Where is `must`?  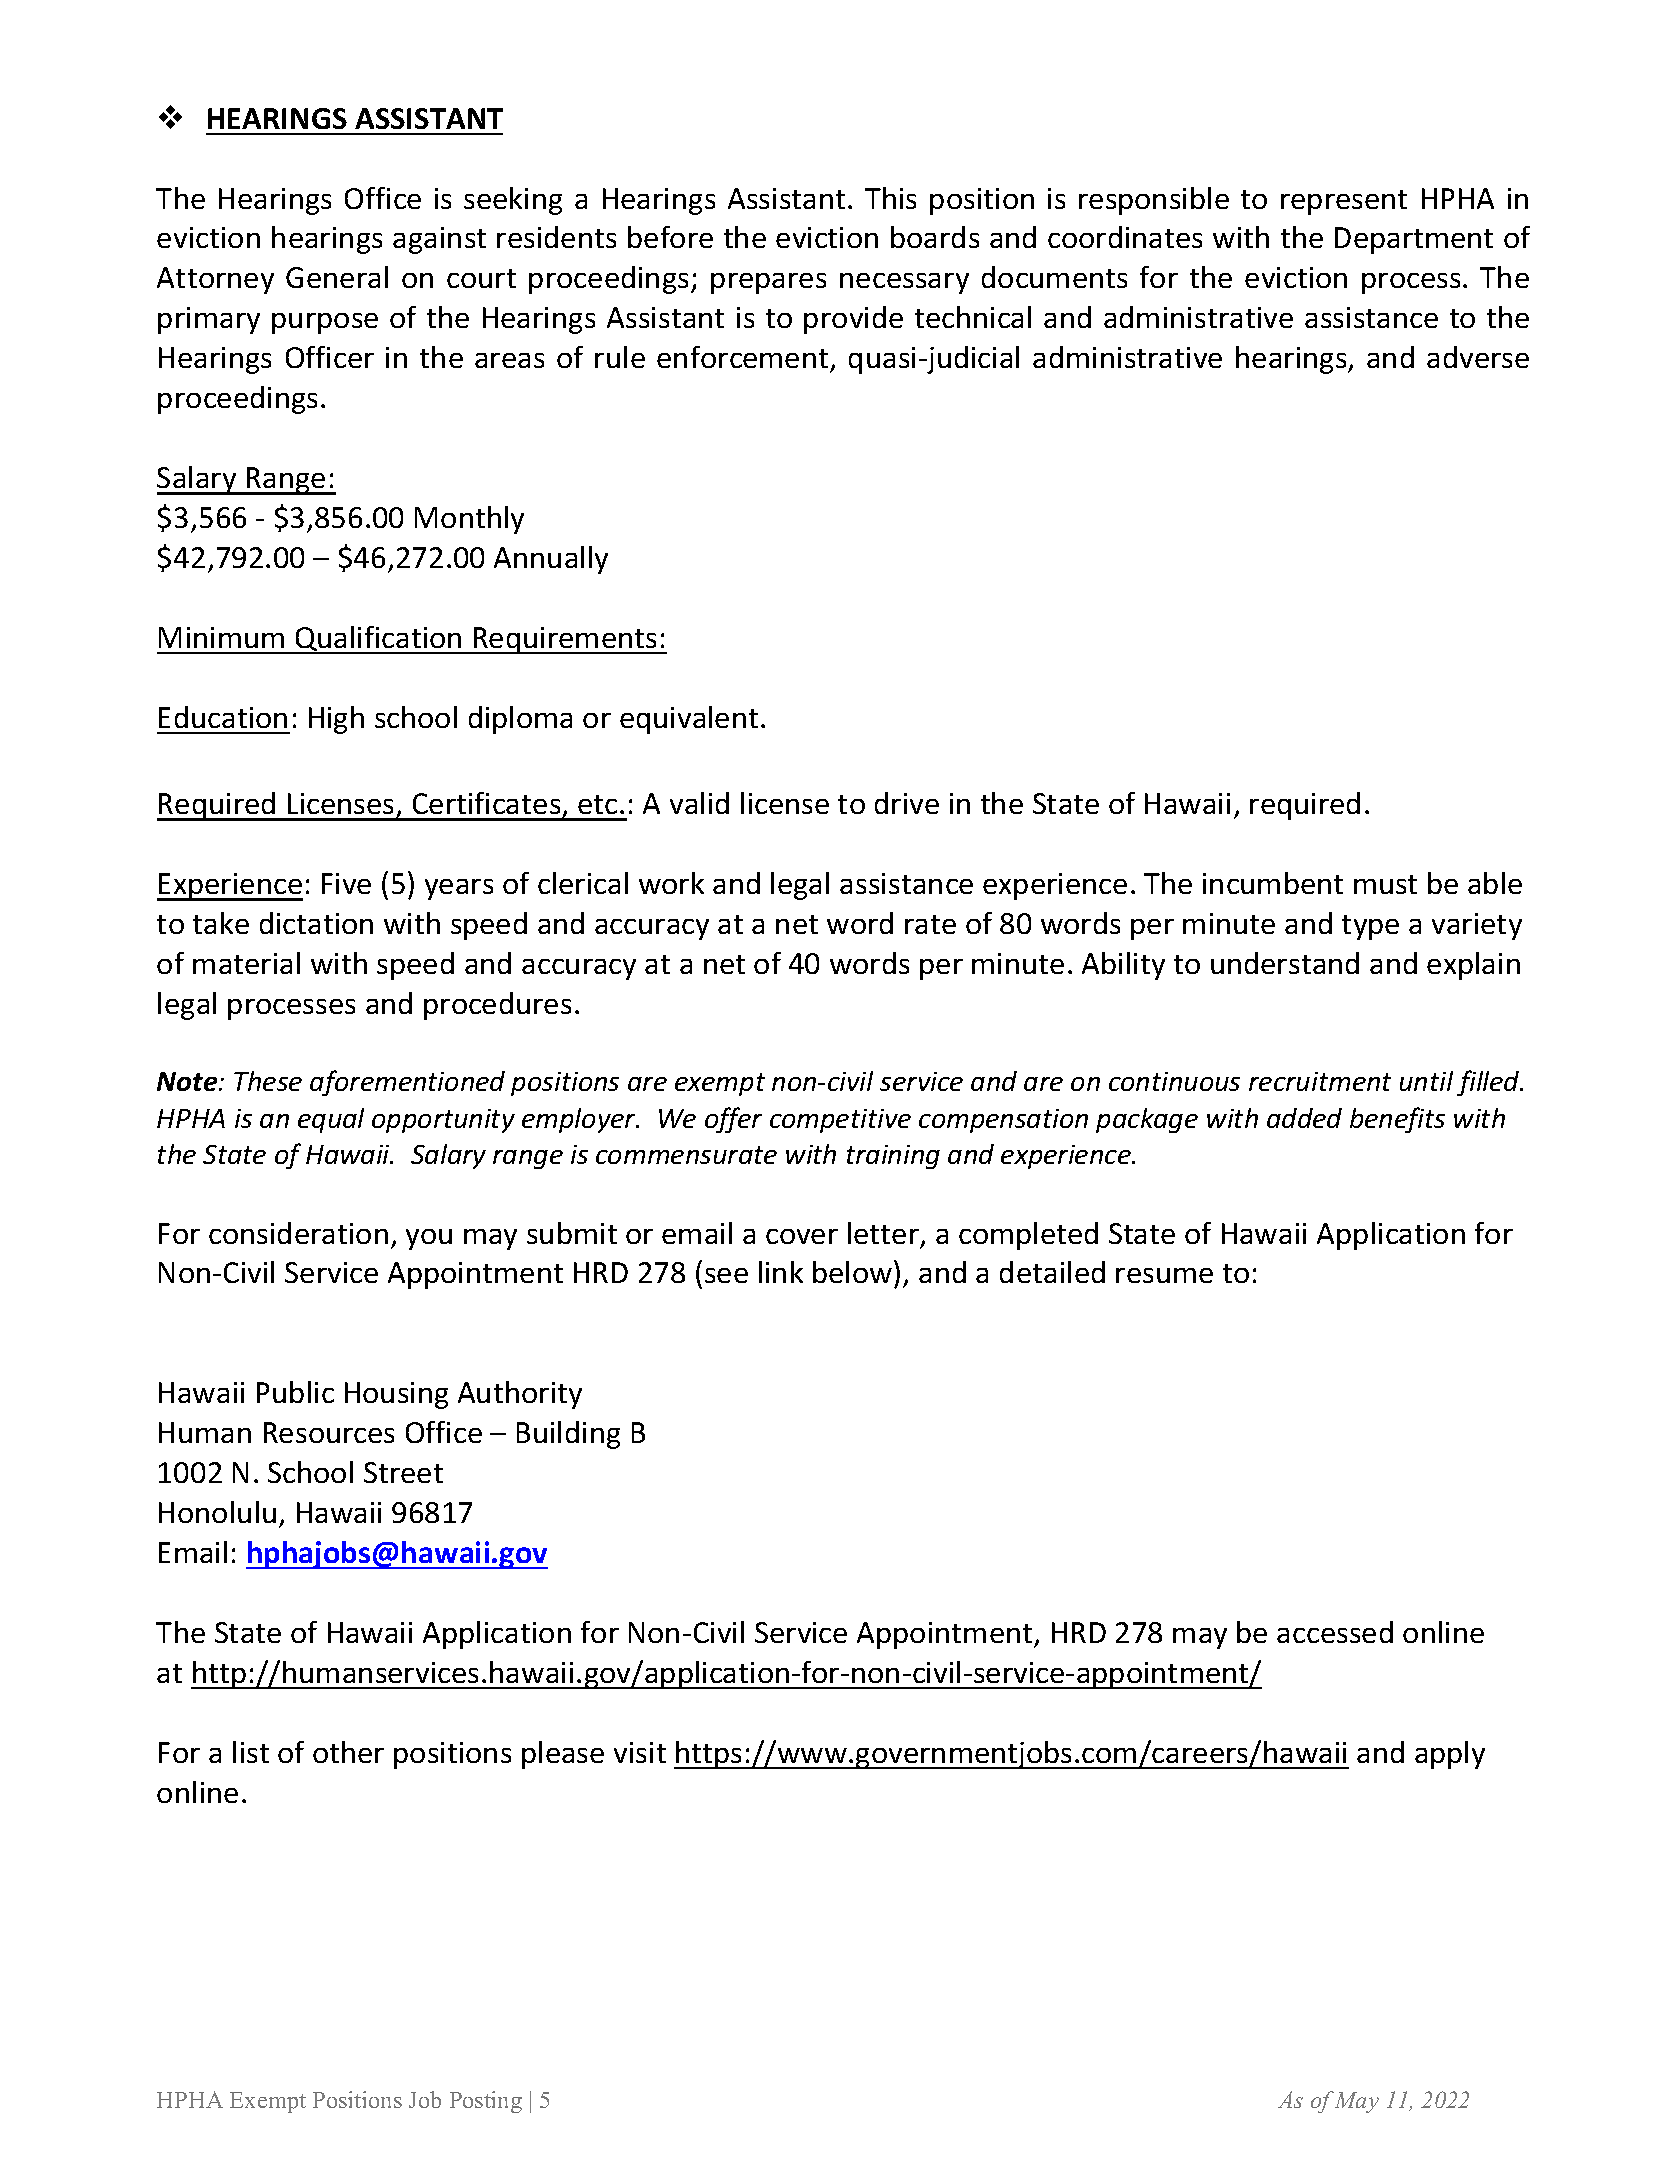 must is located at coordinates (1385, 884).
